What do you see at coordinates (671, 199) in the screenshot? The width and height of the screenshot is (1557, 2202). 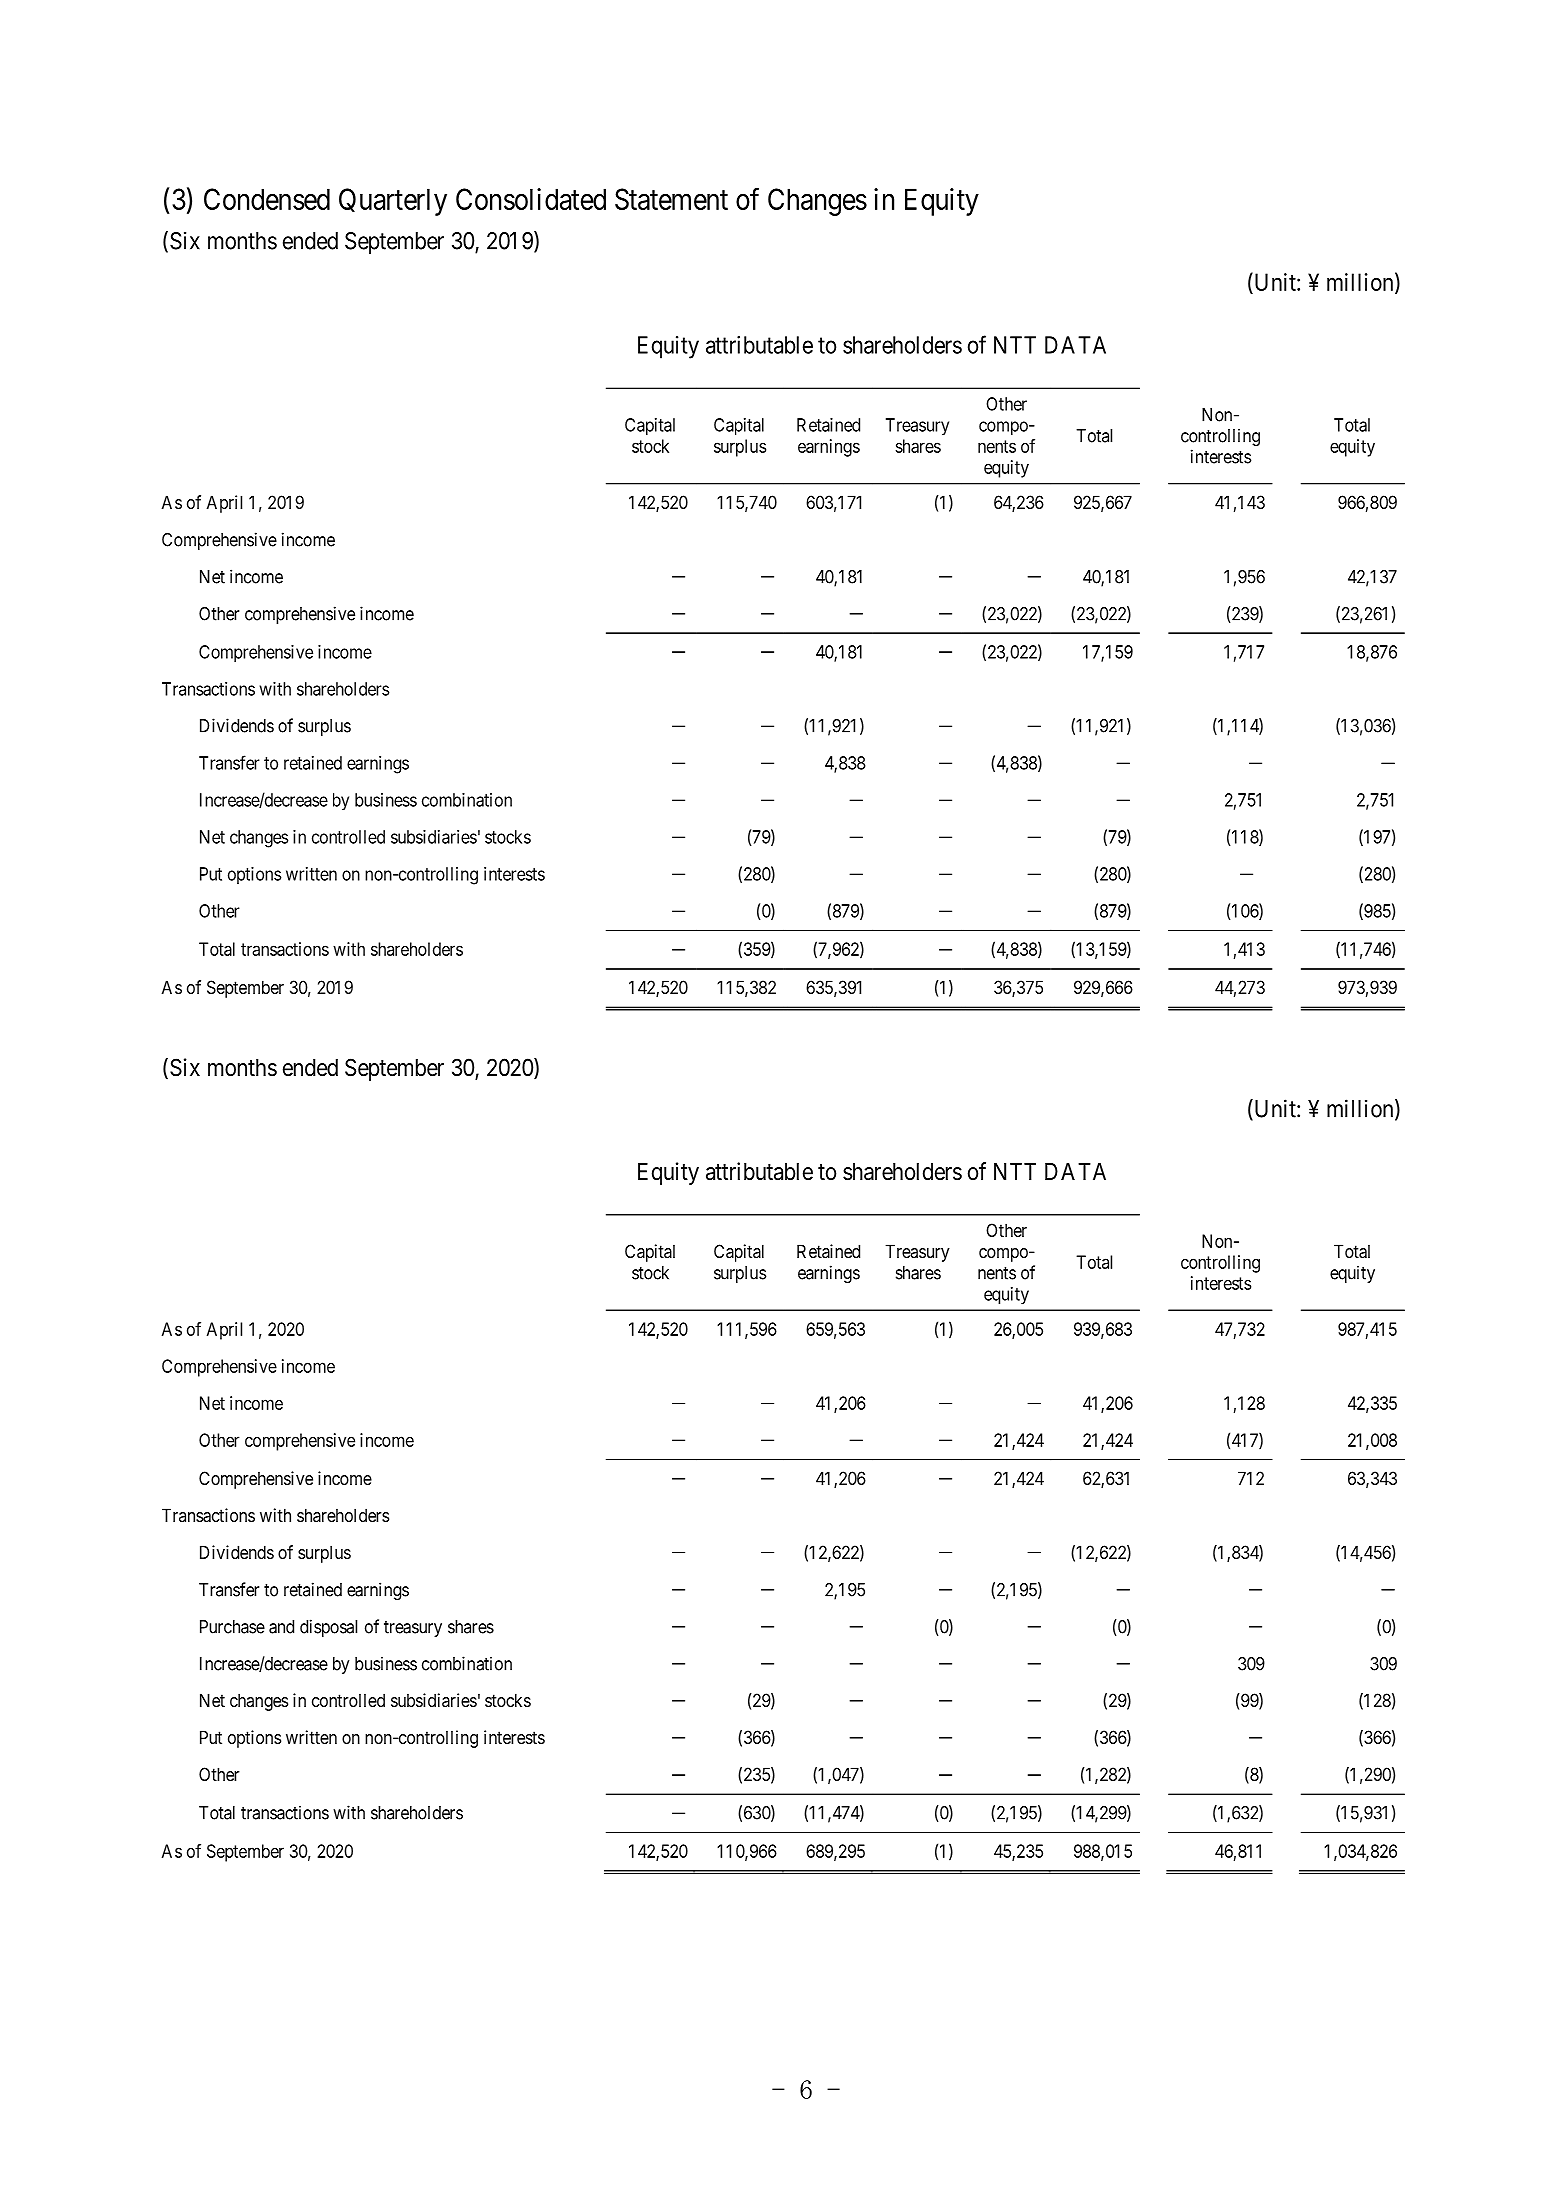 I see `Statement` at bounding box center [671, 199].
